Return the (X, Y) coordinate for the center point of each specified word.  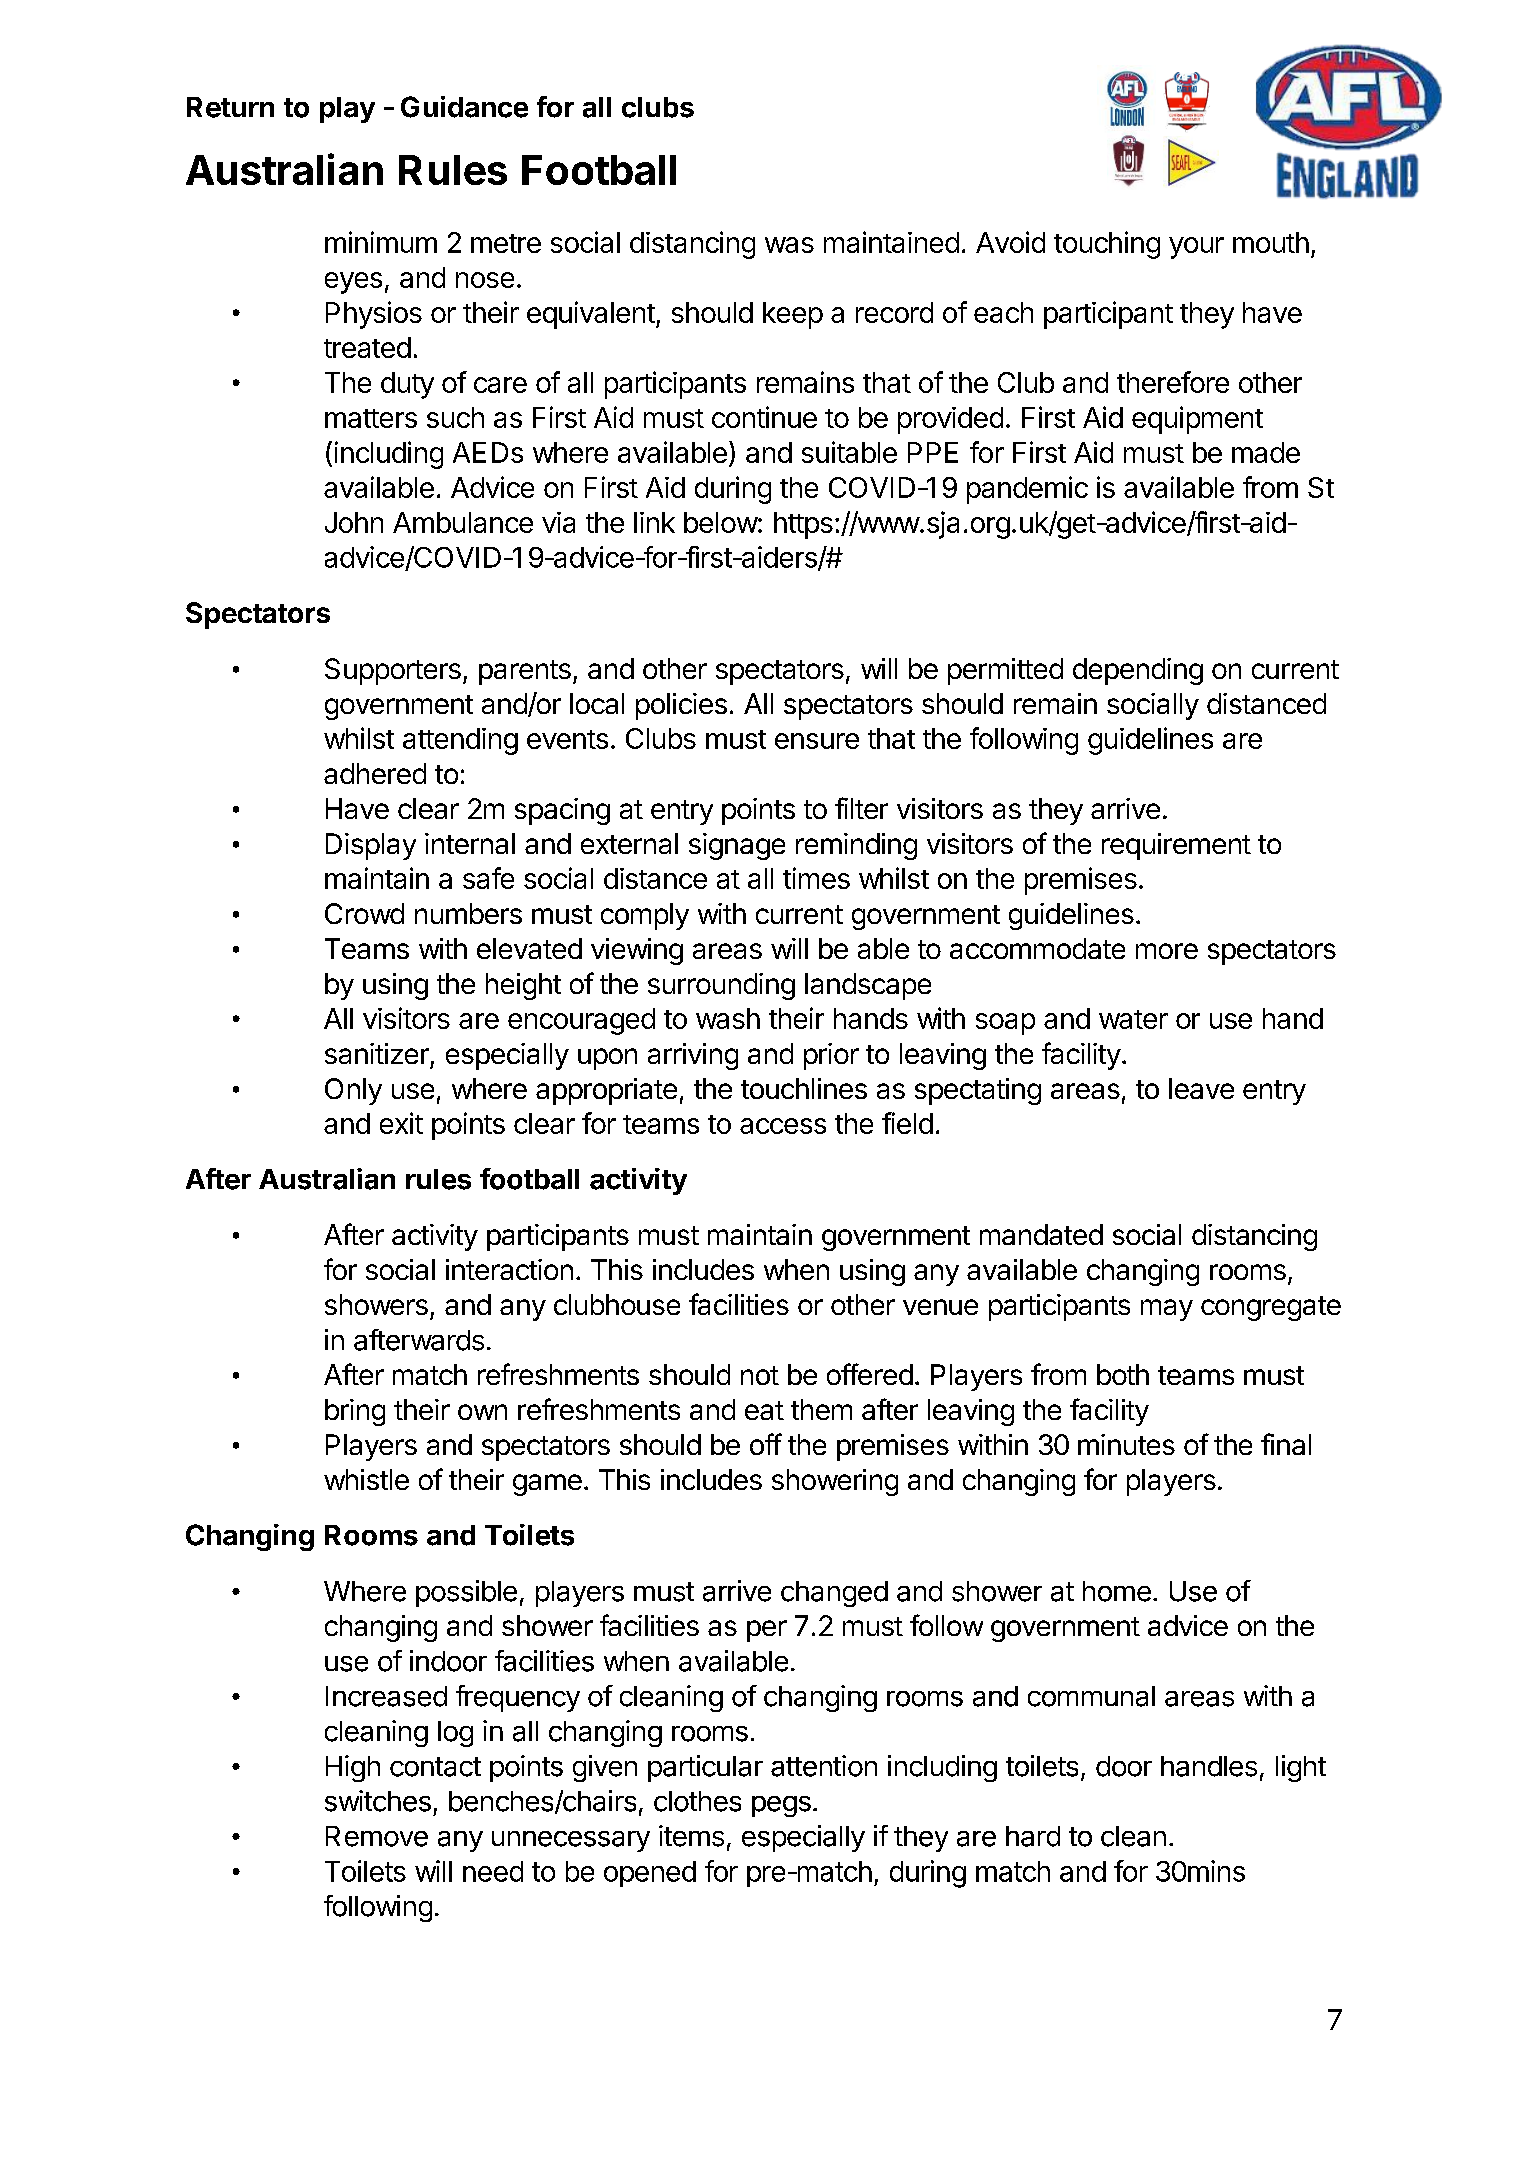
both (1123, 1374)
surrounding (721, 986)
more (1167, 951)
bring (355, 1412)
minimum (381, 242)
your (1196, 248)
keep (793, 315)
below (721, 522)
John (354, 522)
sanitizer (377, 1053)
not (760, 1375)
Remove (377, 1836)
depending (1138, 671)
